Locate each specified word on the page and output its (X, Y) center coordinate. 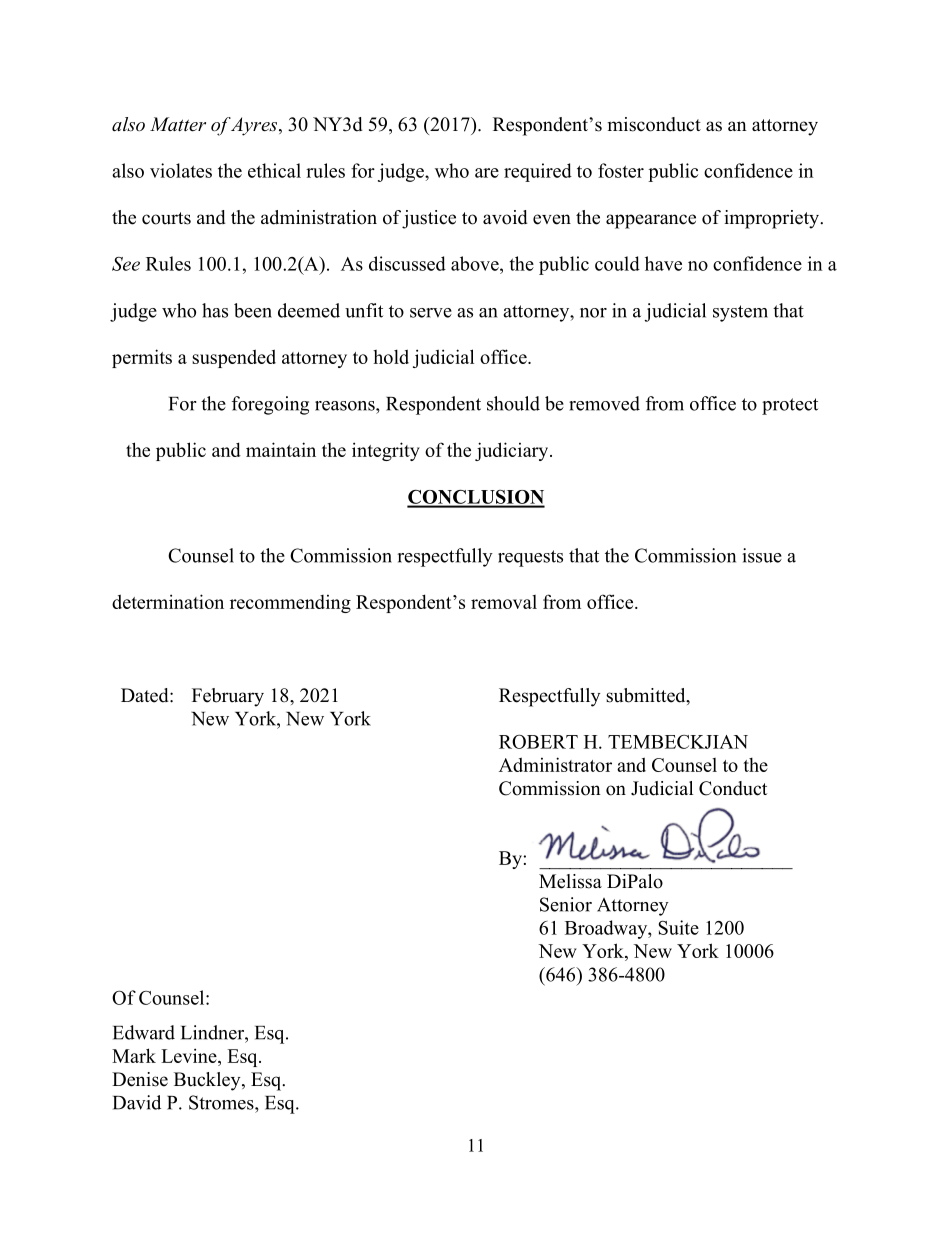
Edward (144, 1032)
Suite (678, 927)
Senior (566, 904)
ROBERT (538, 741)
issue (762, 555)
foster (621, 170)
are (487, 173)
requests (530, 558)
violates (181, 170)
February (228, 697)
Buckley (208, 1081)
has (215, 310)
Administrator (555, 764)
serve (431, 313)
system (740, 313)
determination (168, 601)
